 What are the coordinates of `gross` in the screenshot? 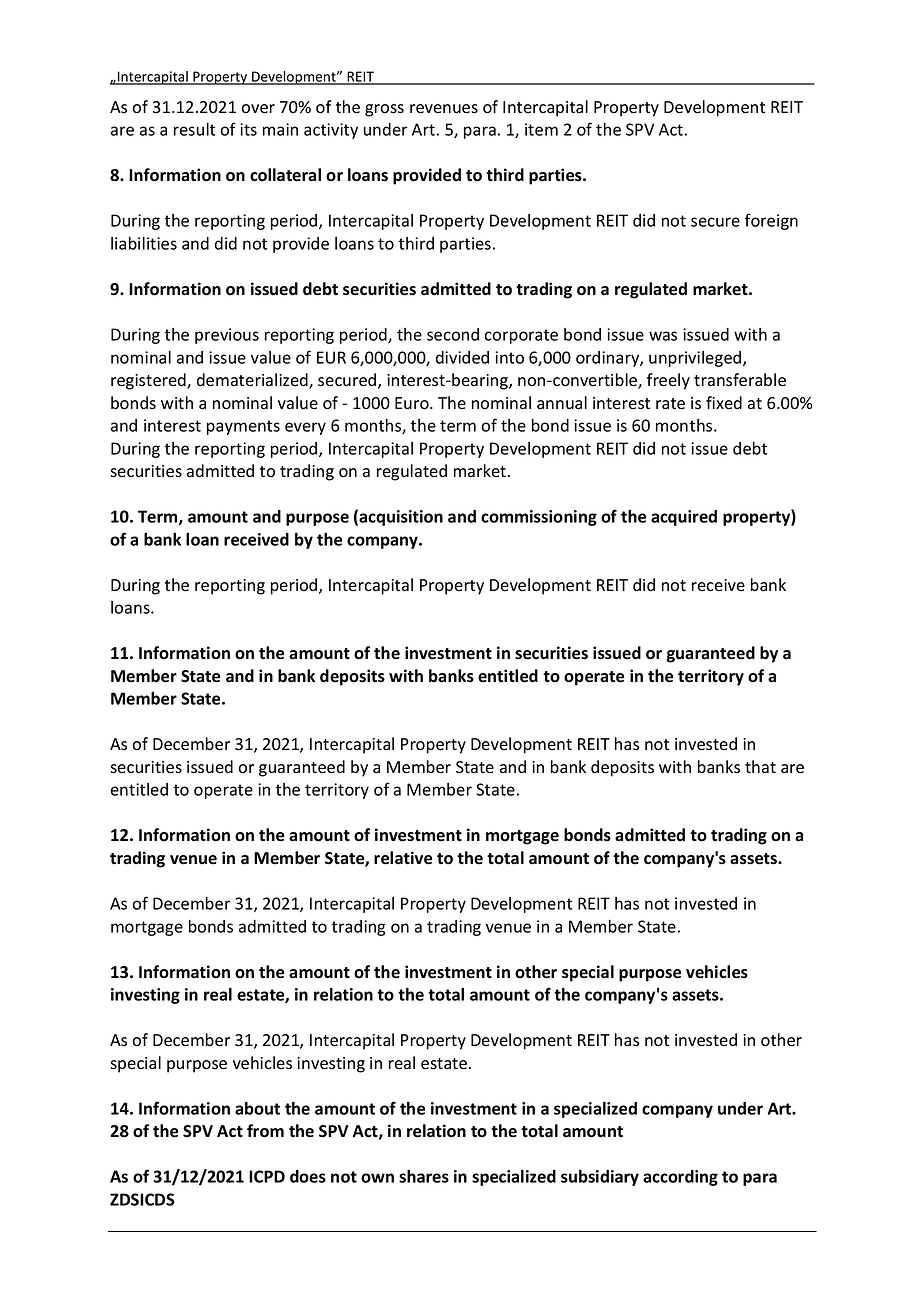 It's located at (384, 110).
